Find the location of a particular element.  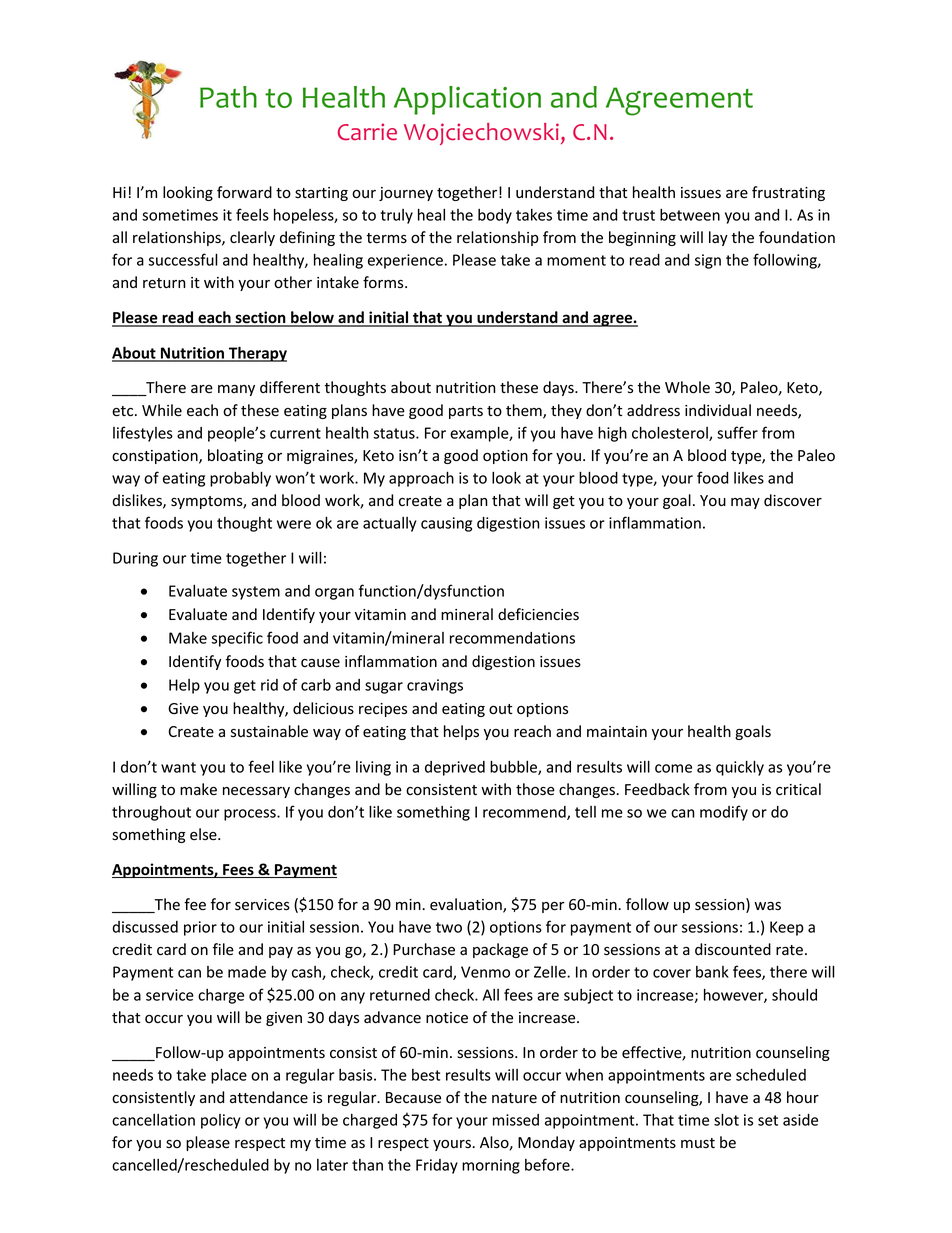

Friday is located at coordinates (437, 1166).
